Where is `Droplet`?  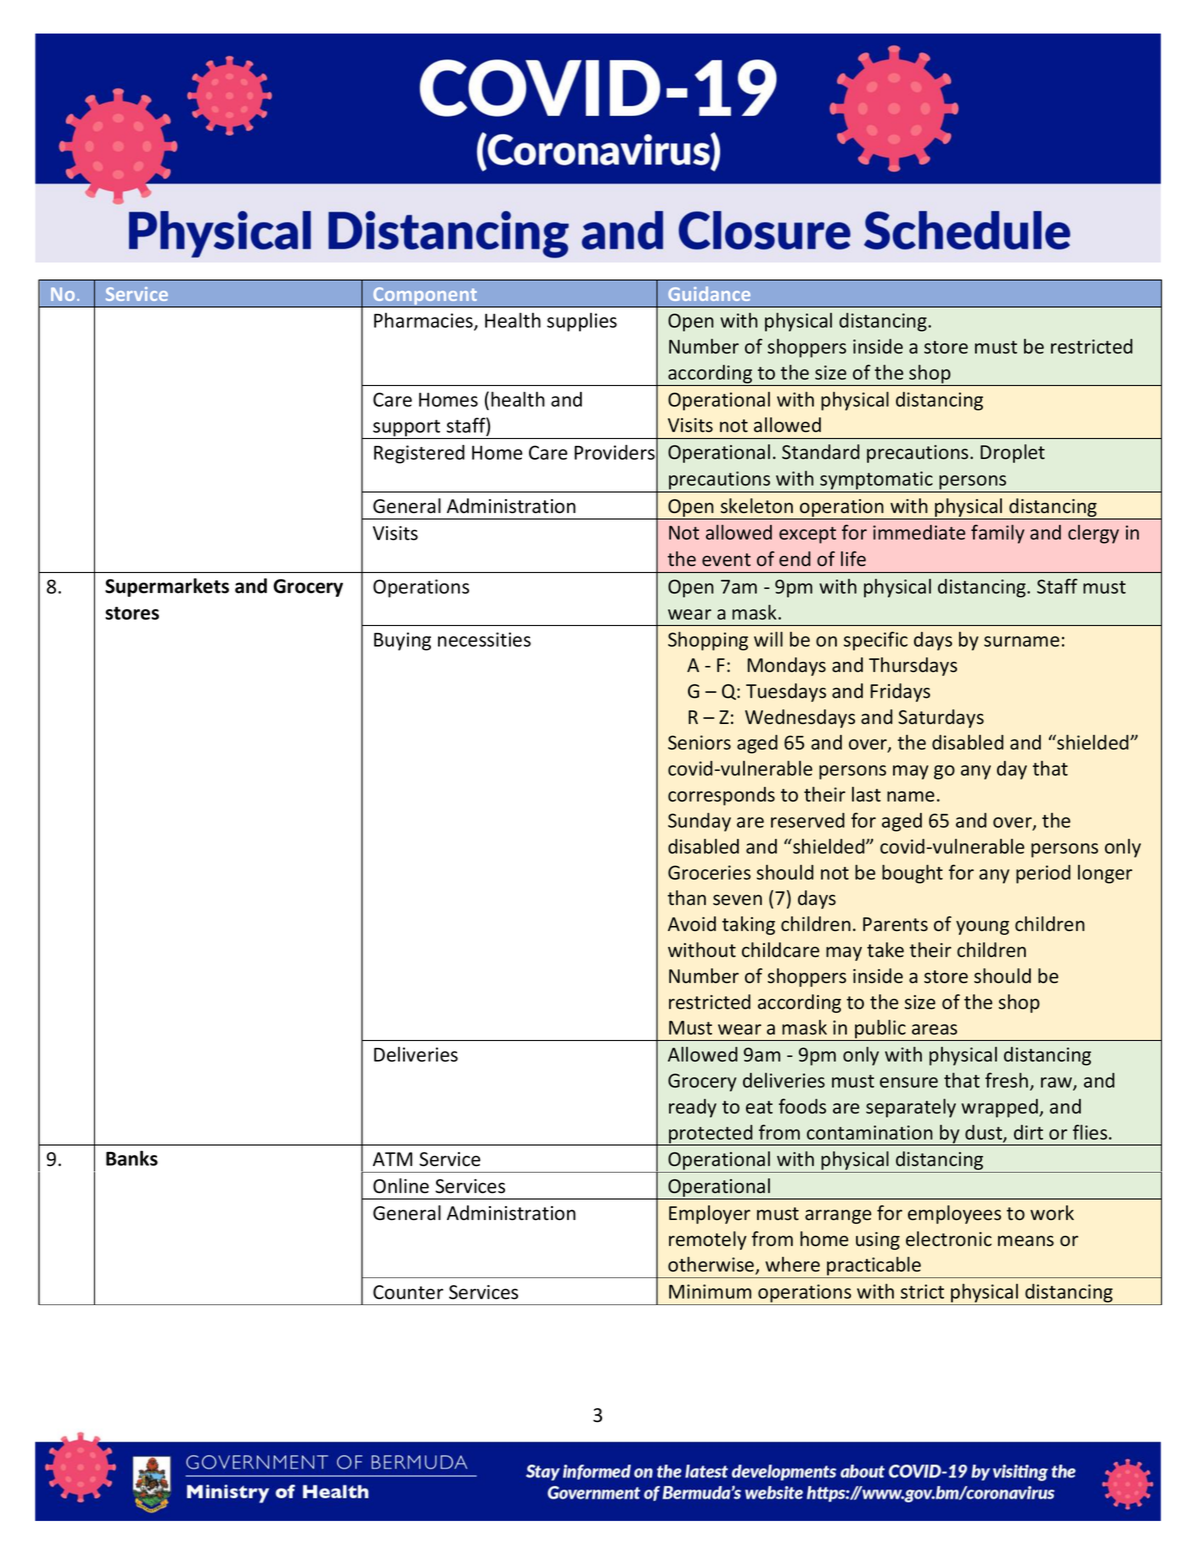 Droplet is located at coordinates (1012, 453).
